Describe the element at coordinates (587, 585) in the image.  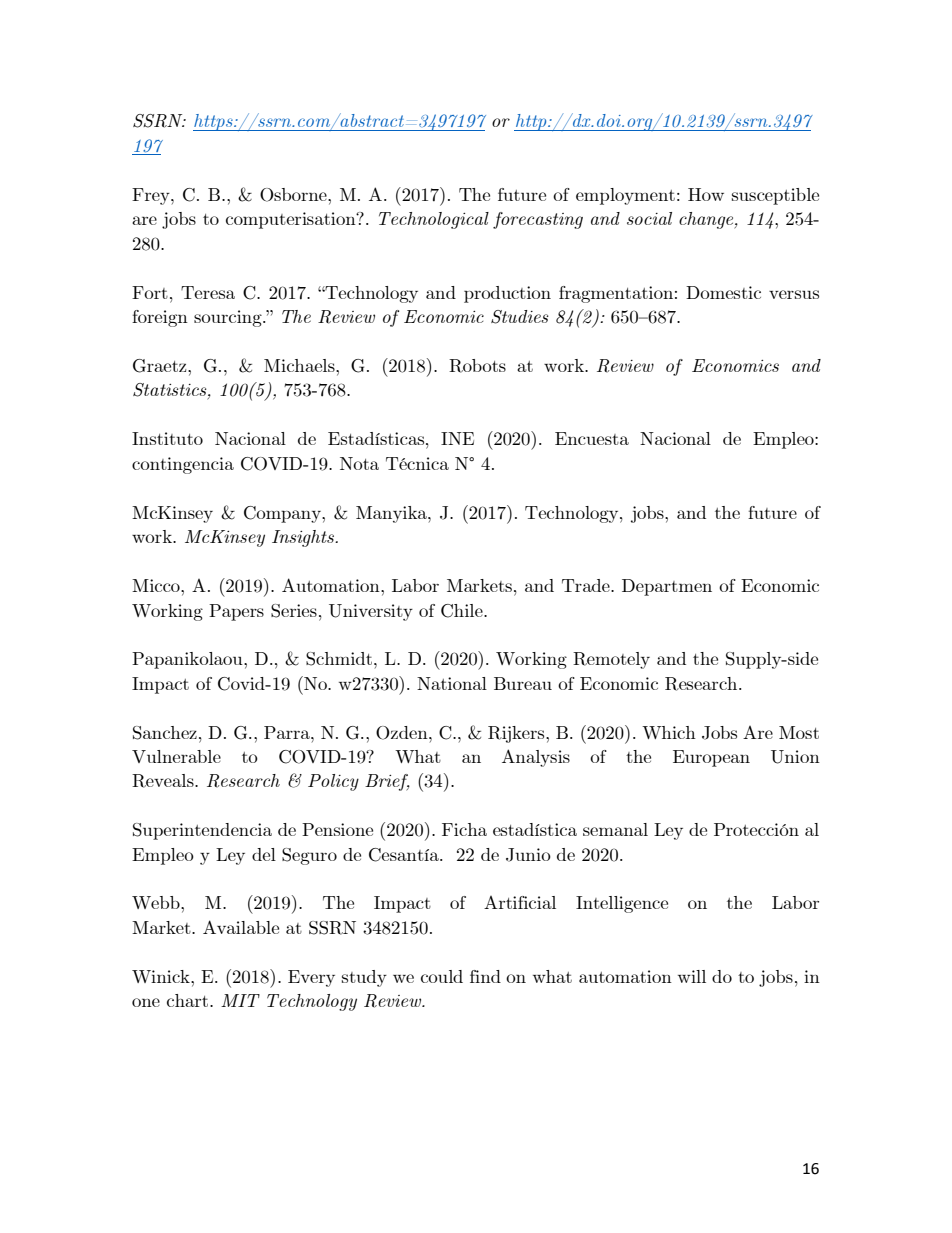
I see `Trade` at that location.
